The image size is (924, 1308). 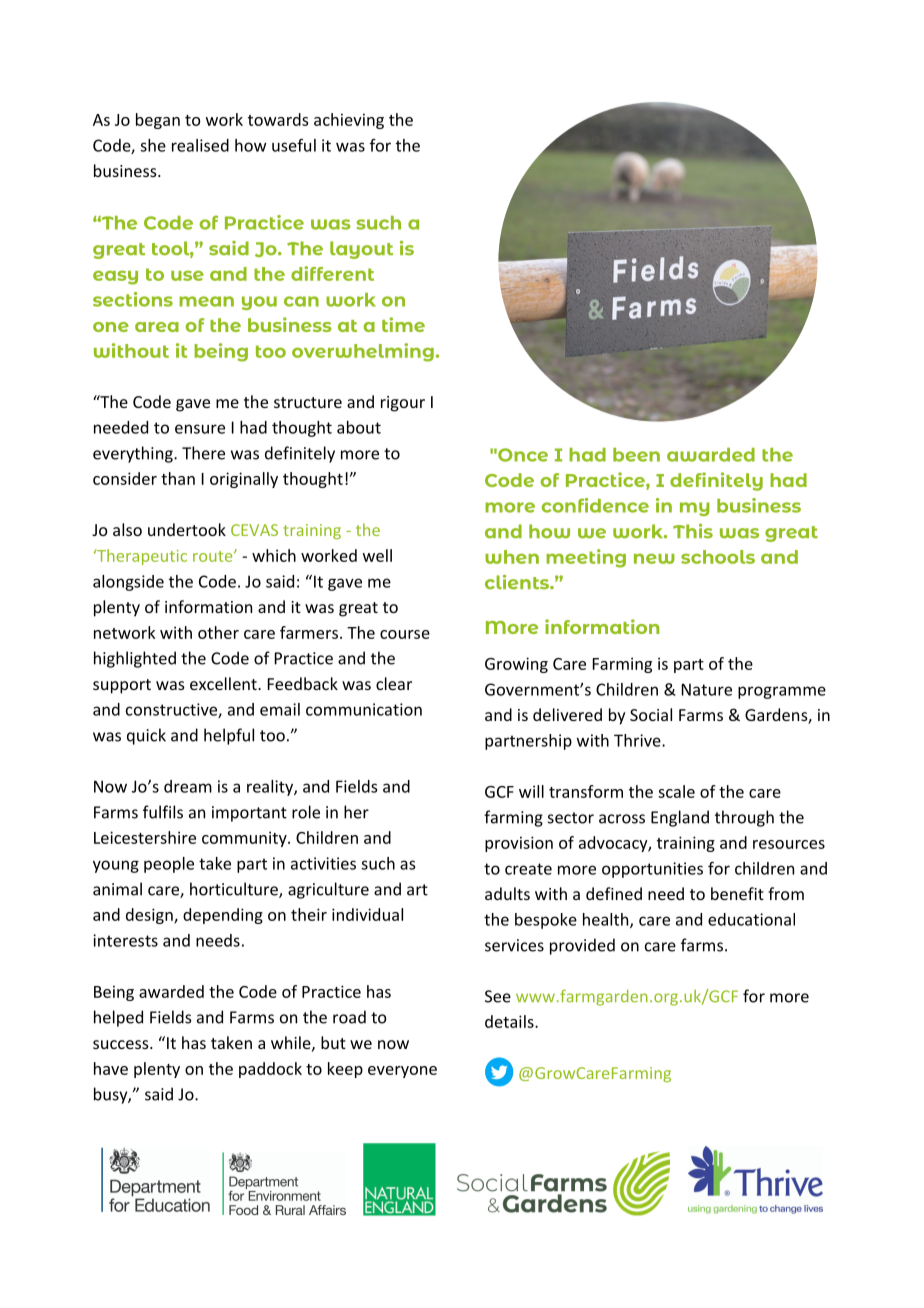 What do you see at coordinates (218, 632) in the screenshot?
I see `other` at bounding box center [218, 632].
